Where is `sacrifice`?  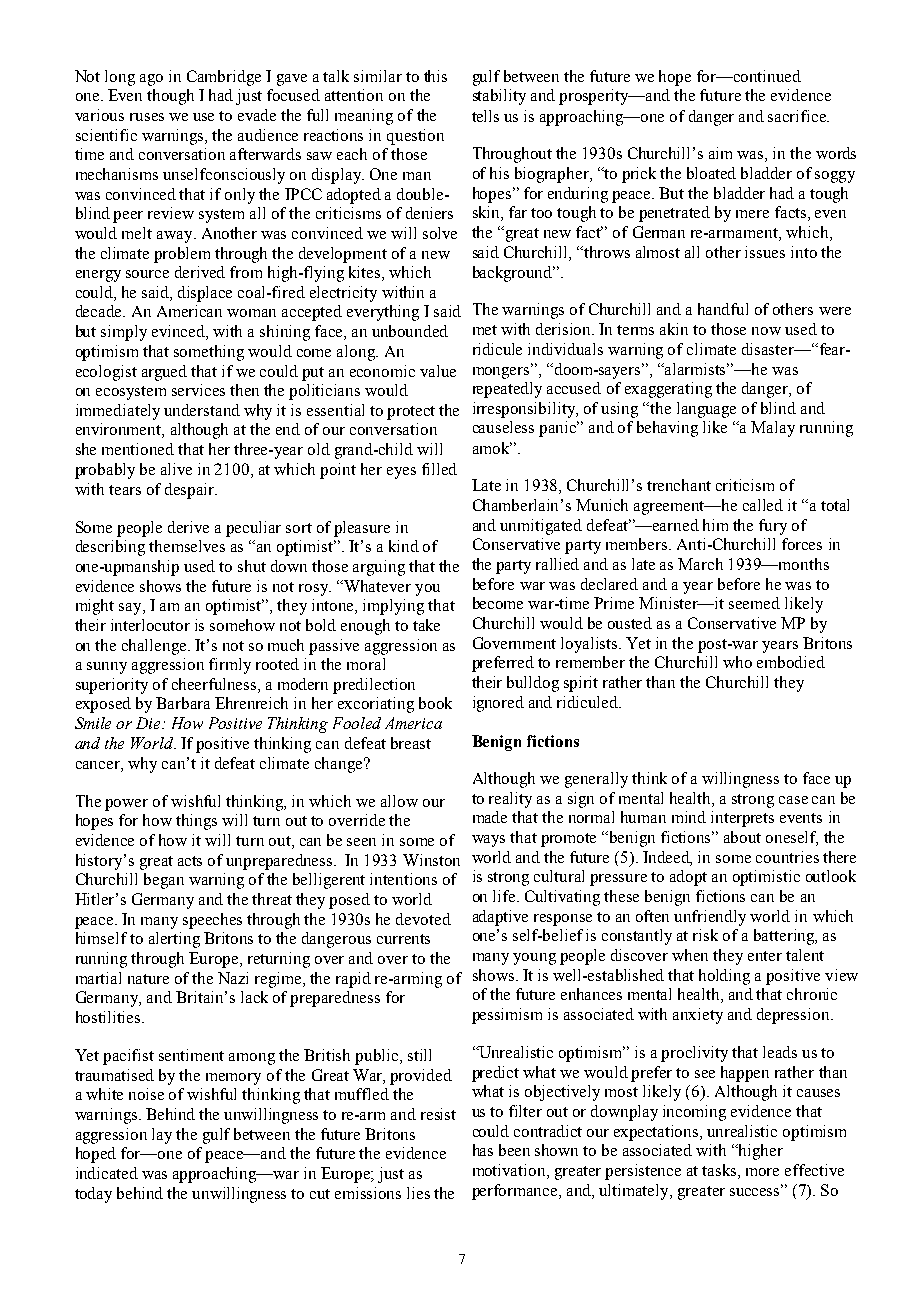 sacrifice is located at coordinates (798, 116).
